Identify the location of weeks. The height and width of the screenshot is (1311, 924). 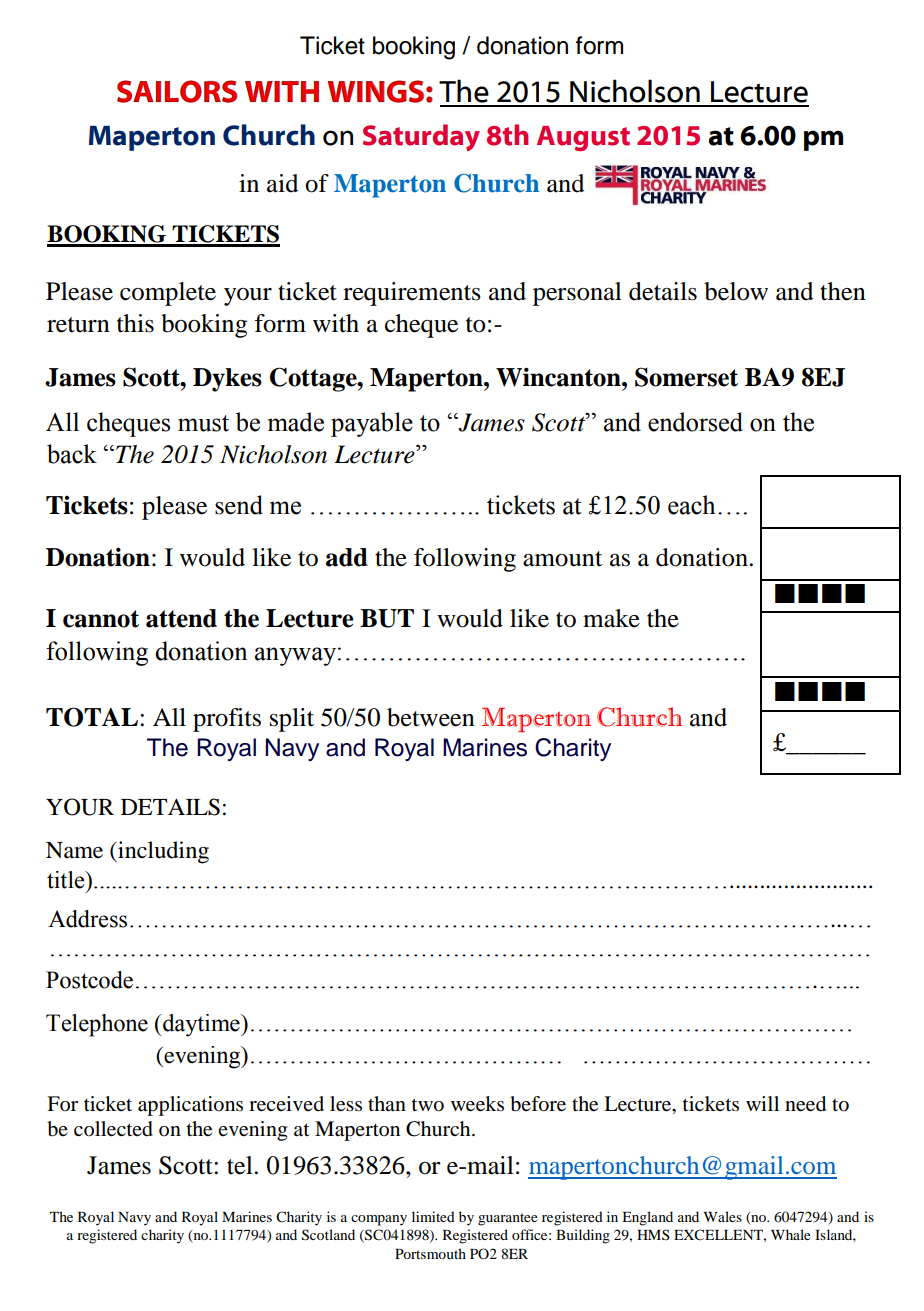
(477, 1104).
